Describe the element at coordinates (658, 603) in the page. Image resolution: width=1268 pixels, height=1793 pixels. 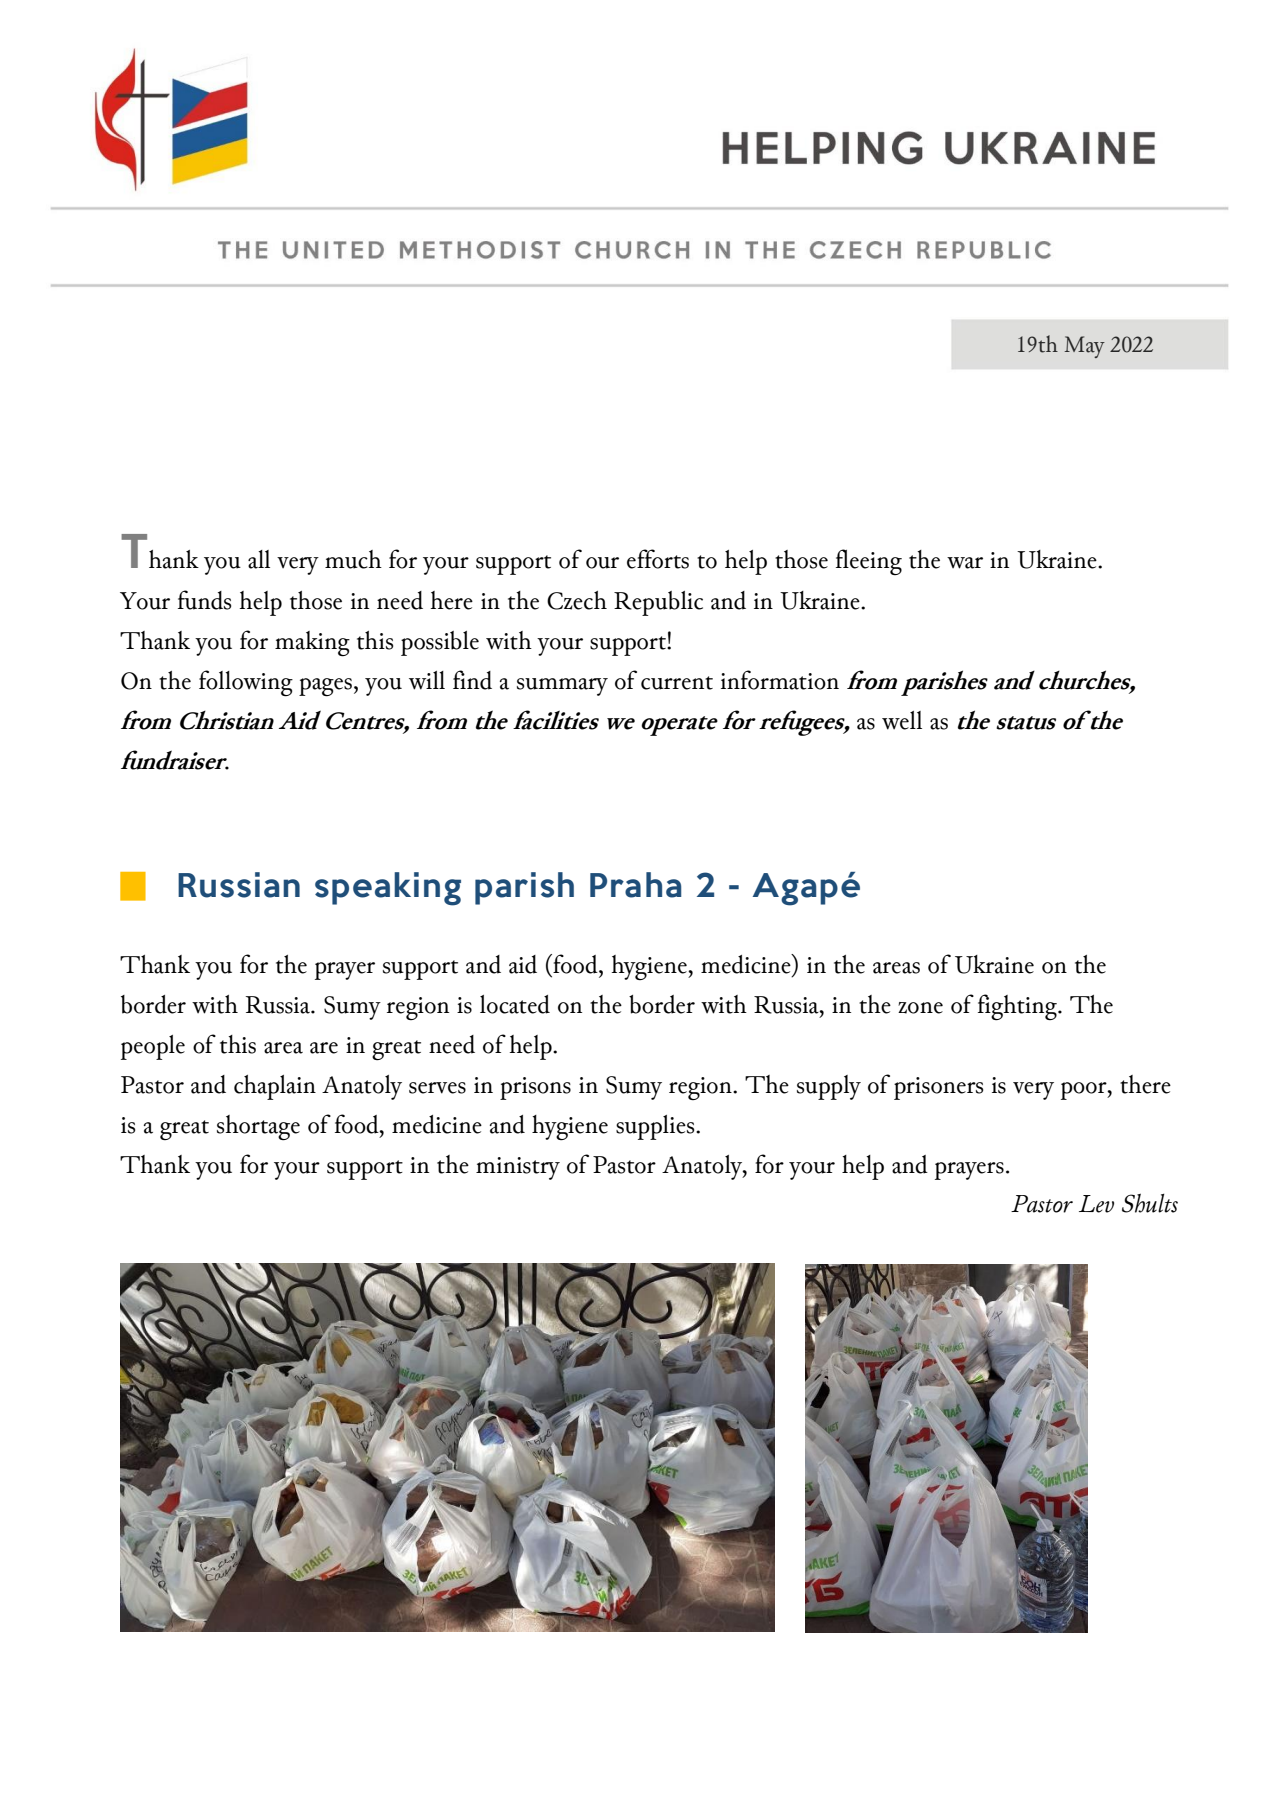
I see `Republic` at that location.
